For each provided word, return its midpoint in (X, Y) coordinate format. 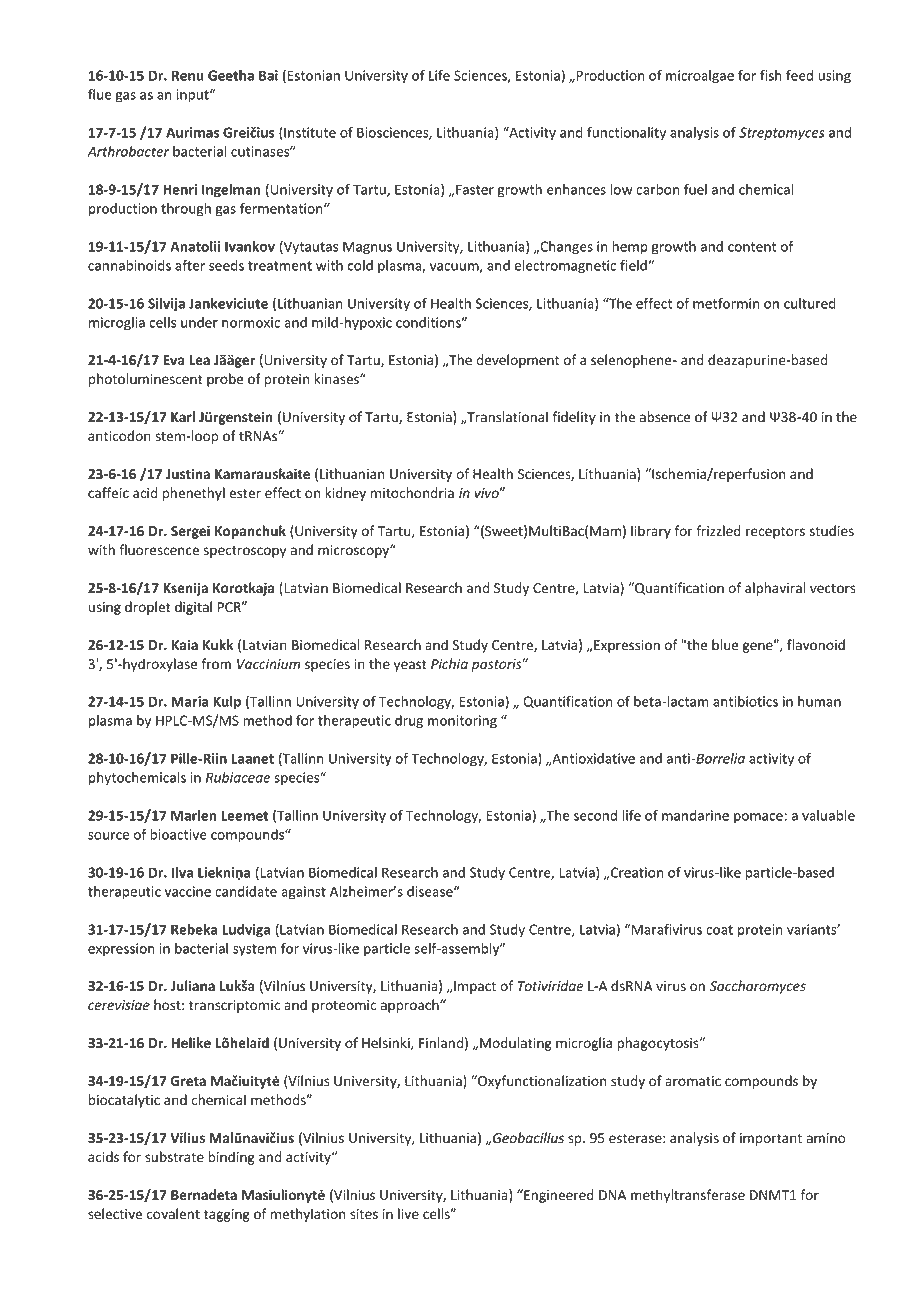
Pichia (449, 663)
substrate (174, 1157)
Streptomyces (782, 134)
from (216, 664)
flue (100, 94)
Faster (475, 189)
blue (725, 645)
